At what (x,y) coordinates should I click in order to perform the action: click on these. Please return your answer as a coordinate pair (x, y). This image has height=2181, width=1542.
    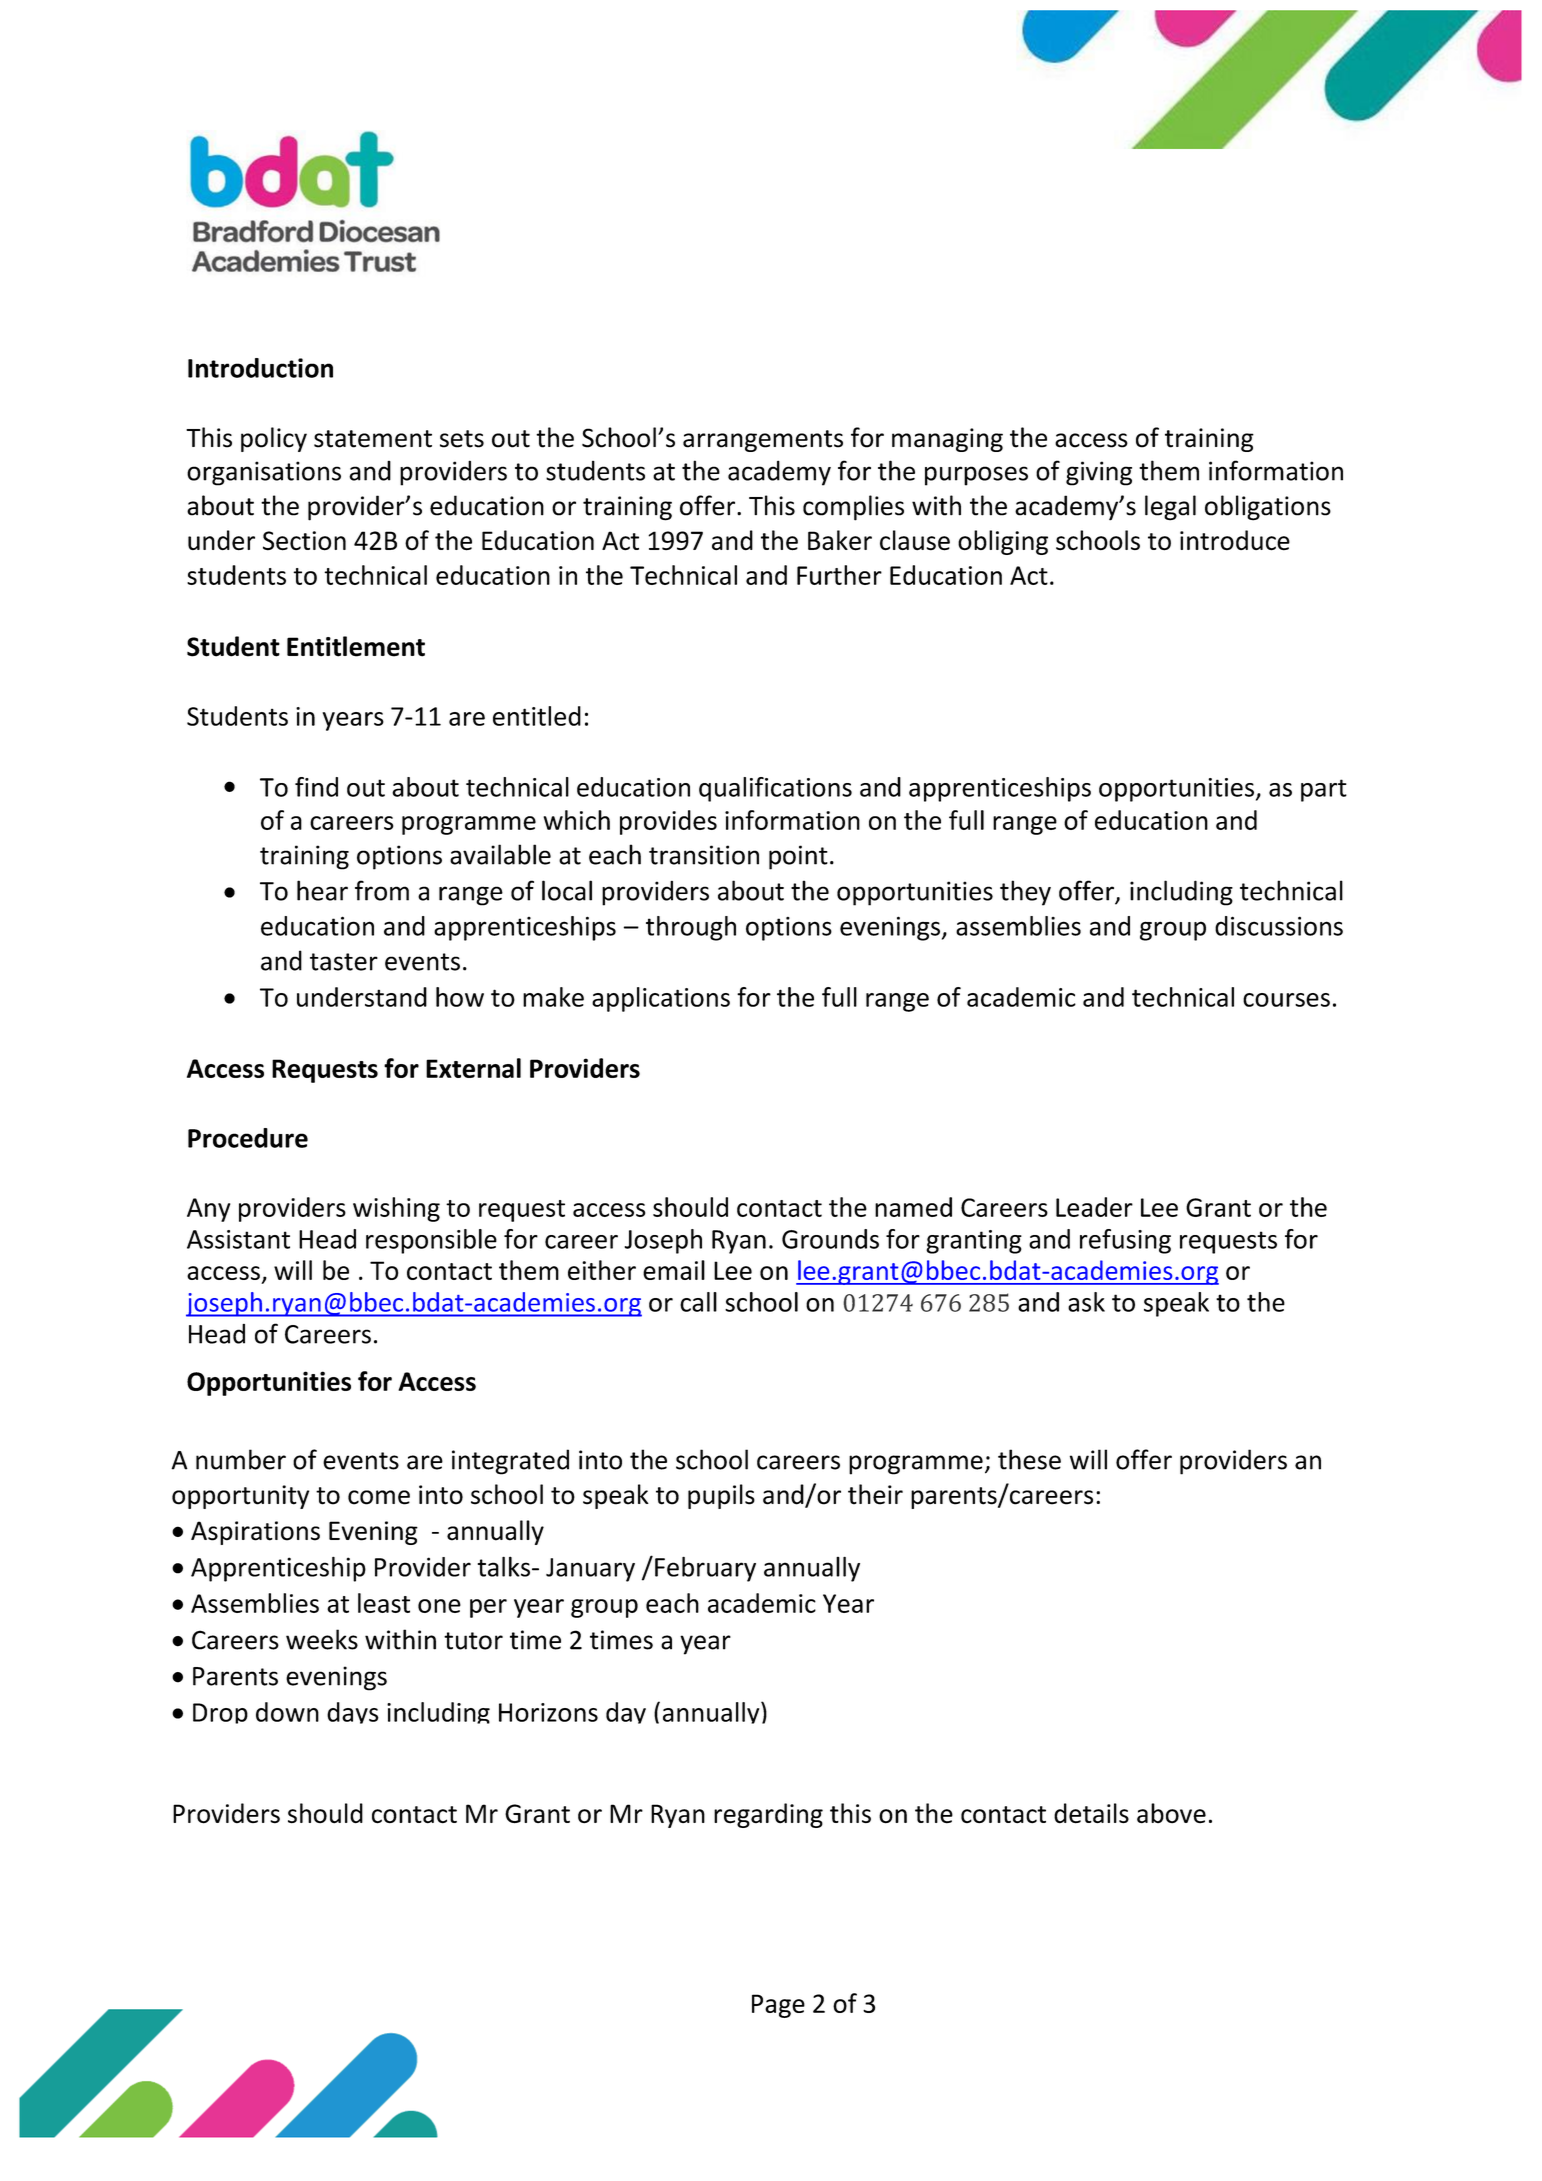
    Looking at the image, I should click on (1029, 1459).
